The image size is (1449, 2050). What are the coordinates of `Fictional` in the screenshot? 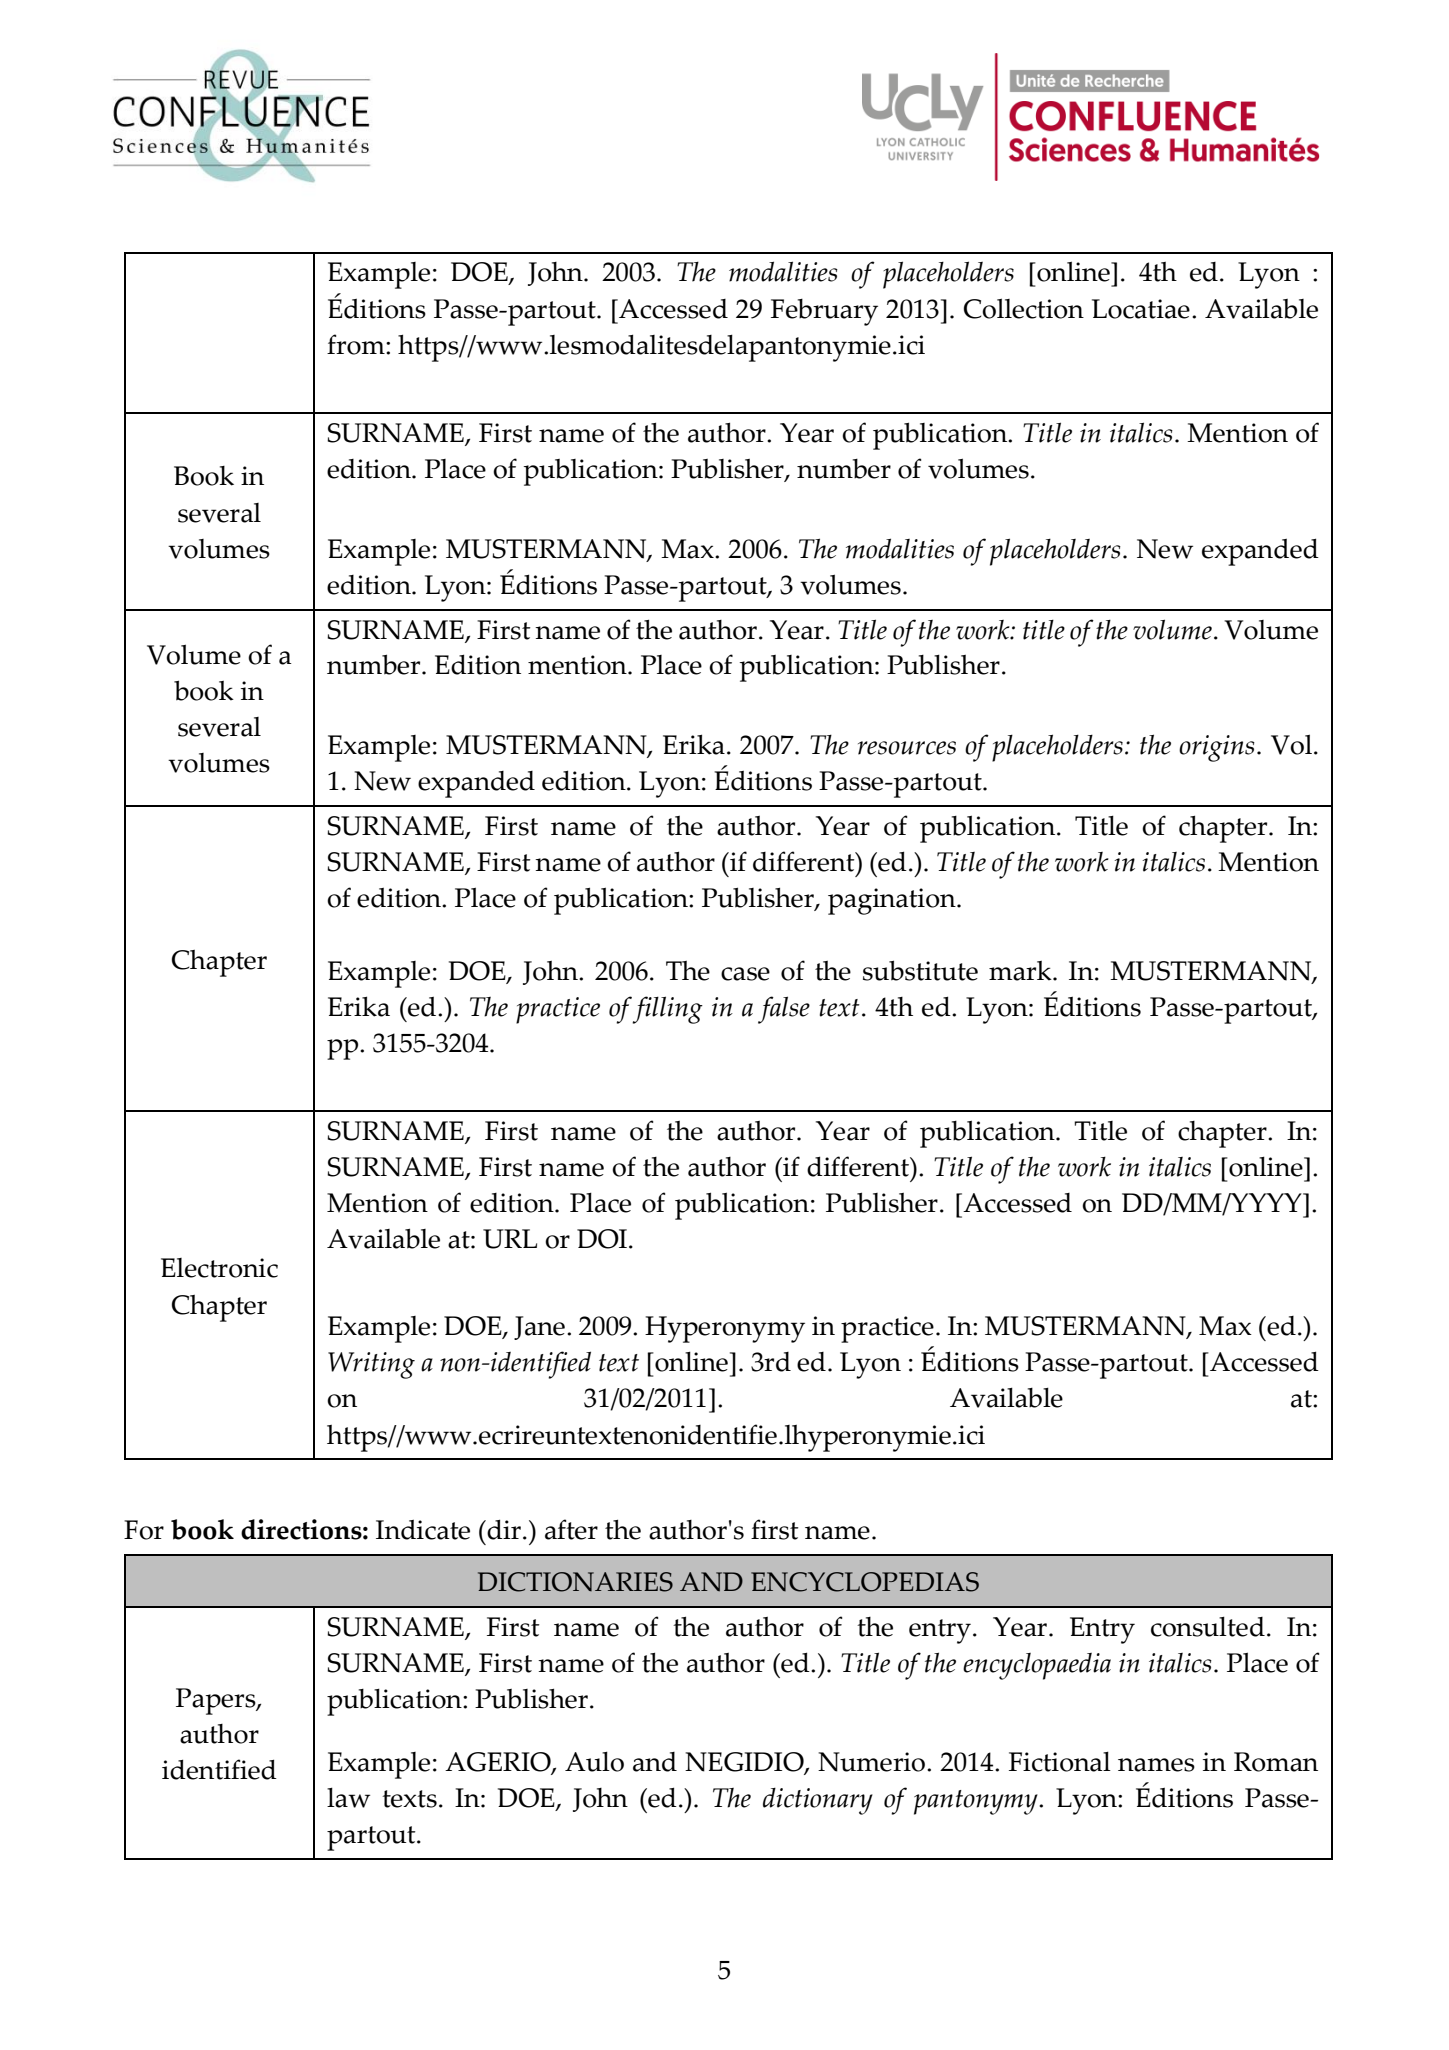 It's located at (1060, 1762).
